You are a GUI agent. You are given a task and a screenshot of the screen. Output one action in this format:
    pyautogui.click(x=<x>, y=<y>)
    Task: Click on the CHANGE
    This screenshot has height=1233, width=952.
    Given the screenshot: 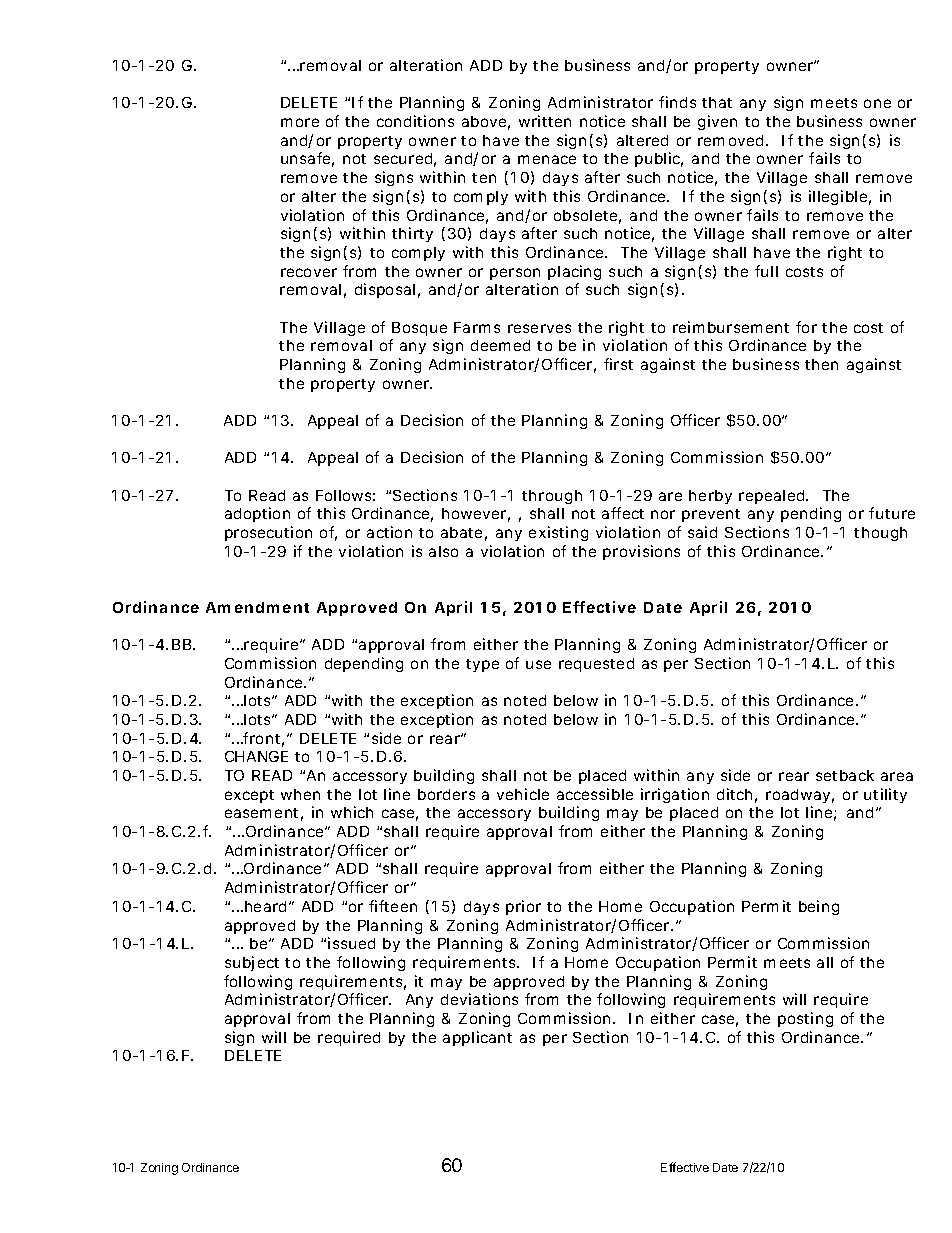 What is the action you would take?
    pyautogui.click(x=256, y=756)
